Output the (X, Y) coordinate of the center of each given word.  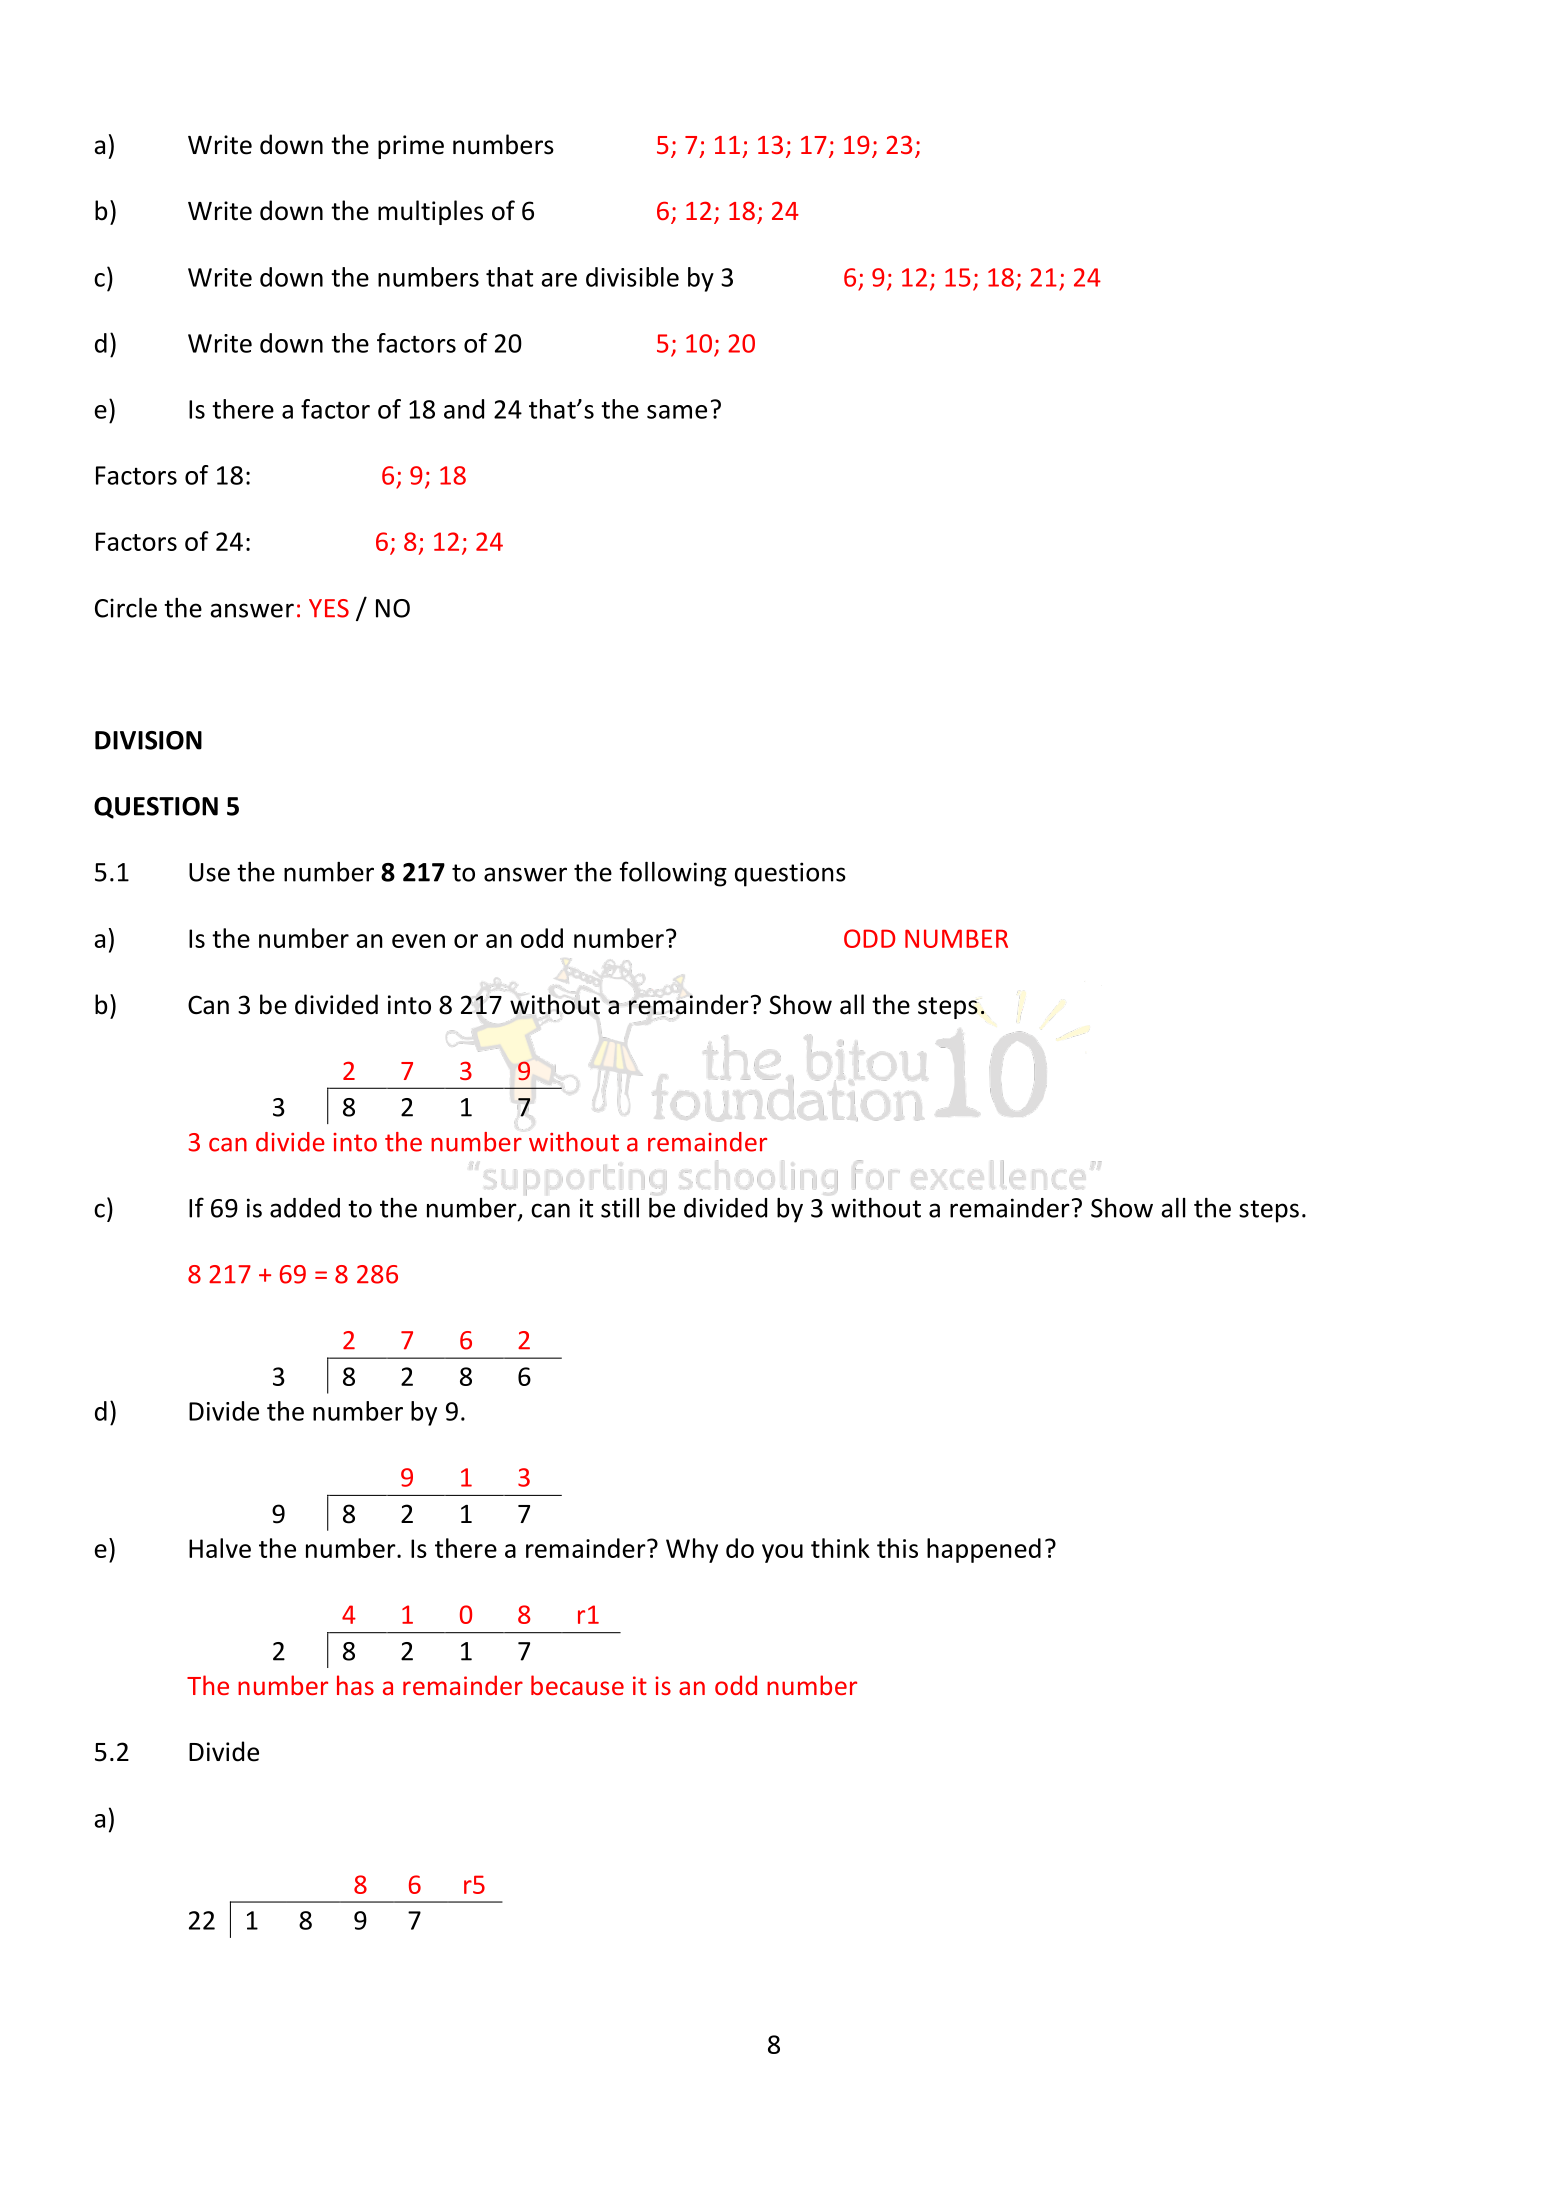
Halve (220, 1548)
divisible (632, 277)
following (673, 874)
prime (411, 147)
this (897, 1548)
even (418, 941)
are (559, 280)
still (620, 1208)
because (577, 1685)
